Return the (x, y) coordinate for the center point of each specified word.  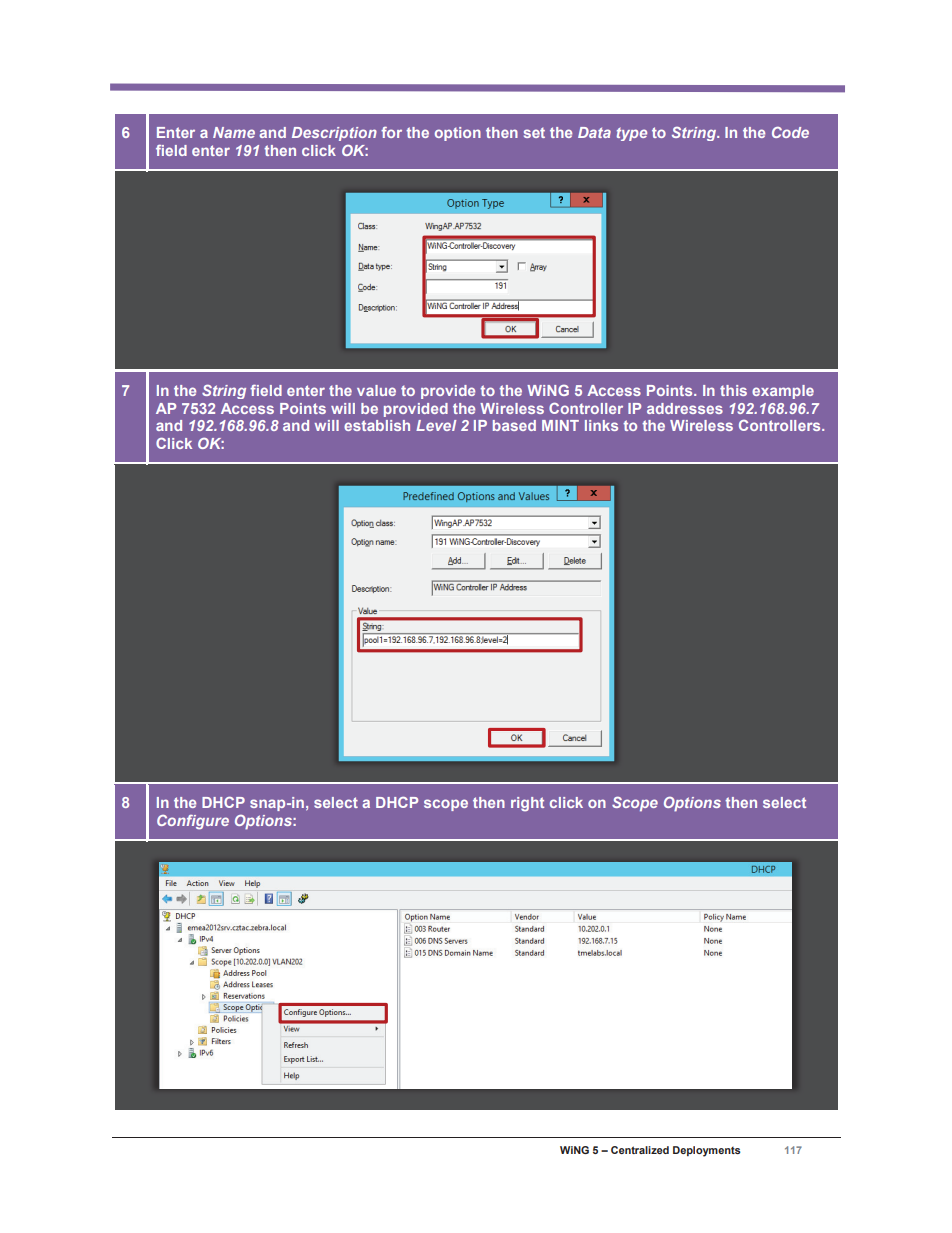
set (534, 132)
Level (436, 425)
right (527, 804)
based (514, 425)
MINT (560, 425)
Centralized (640, 1150)
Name (234, 132)
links (601, 425)
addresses (685, 408)
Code (790, 132)
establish (377, 425)
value (376, 390)
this (733, 390)
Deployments (707, 1151)
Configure (193, 822)
